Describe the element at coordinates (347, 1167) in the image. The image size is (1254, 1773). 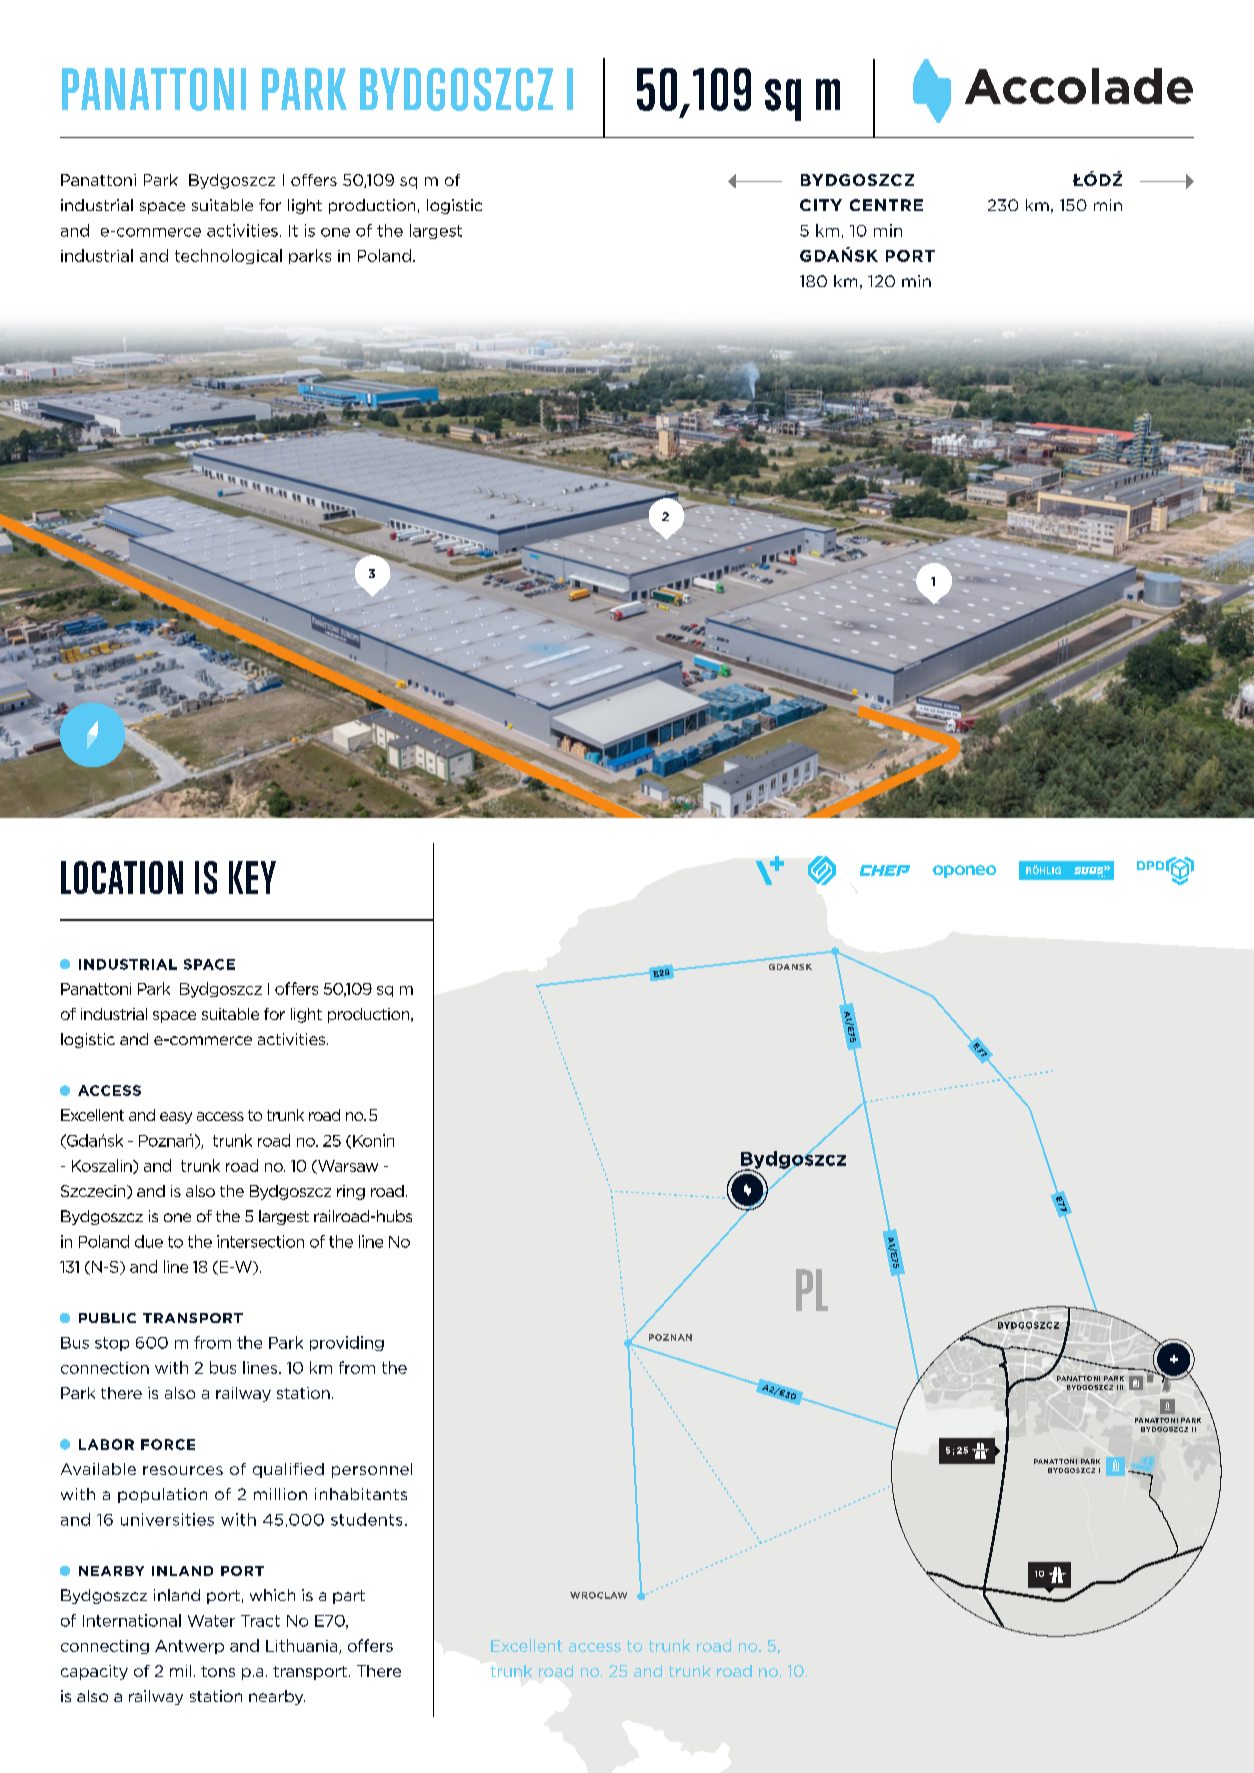
I see `Warsaw` at that location.
